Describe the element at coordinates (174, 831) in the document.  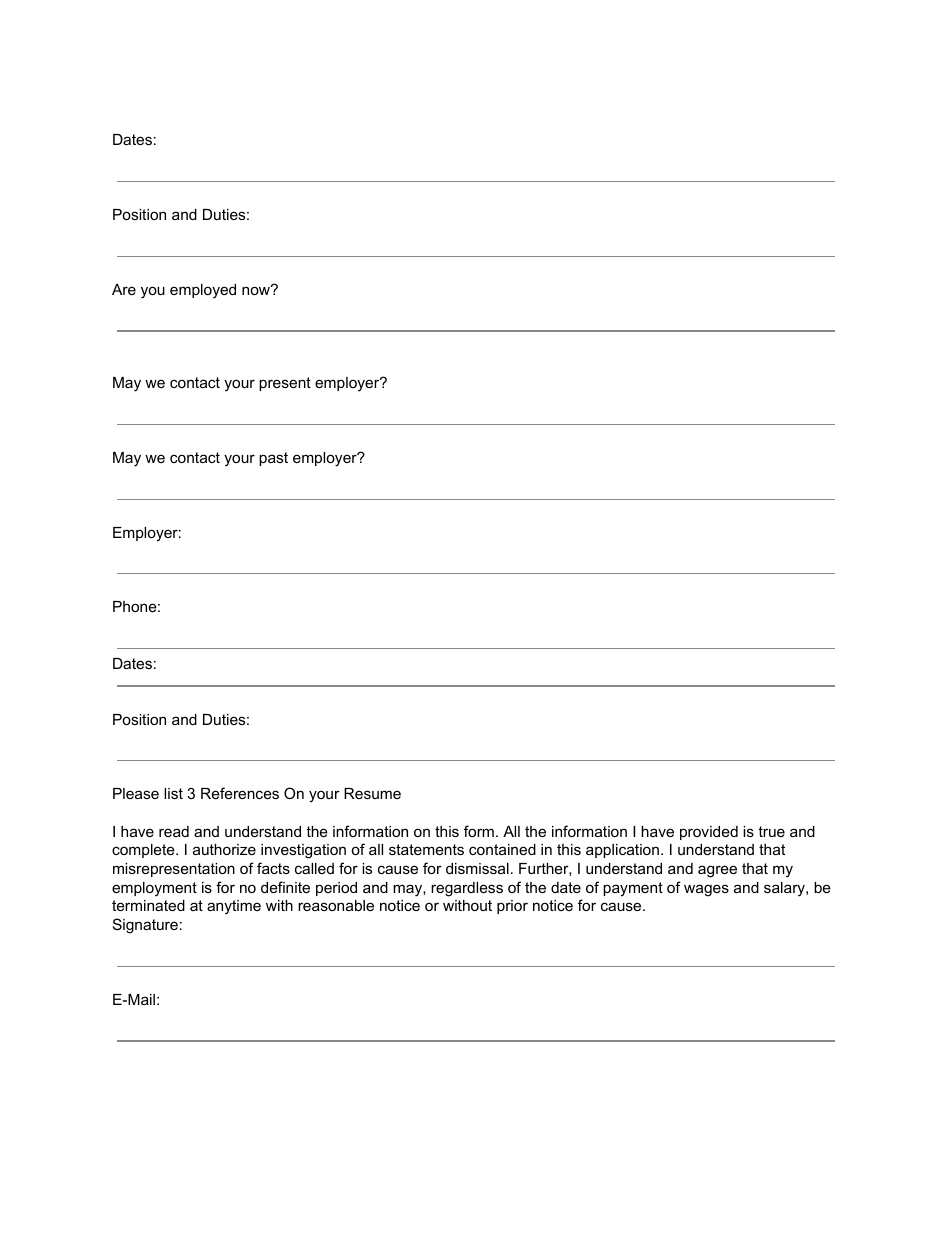
I see `read` at that location.
